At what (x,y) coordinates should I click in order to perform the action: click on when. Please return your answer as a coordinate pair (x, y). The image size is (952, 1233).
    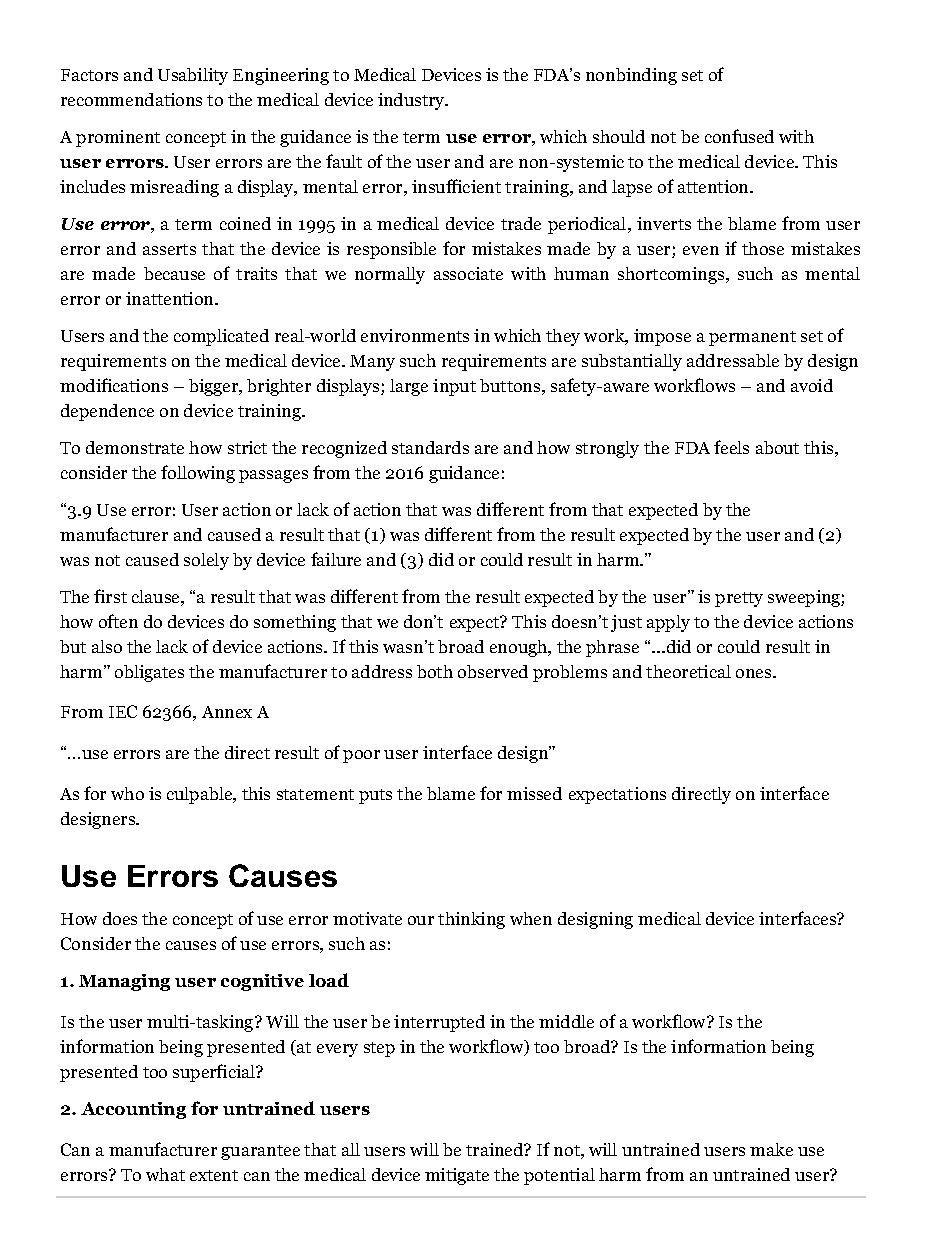
    Looking at the image, I should click on (531, 918).
